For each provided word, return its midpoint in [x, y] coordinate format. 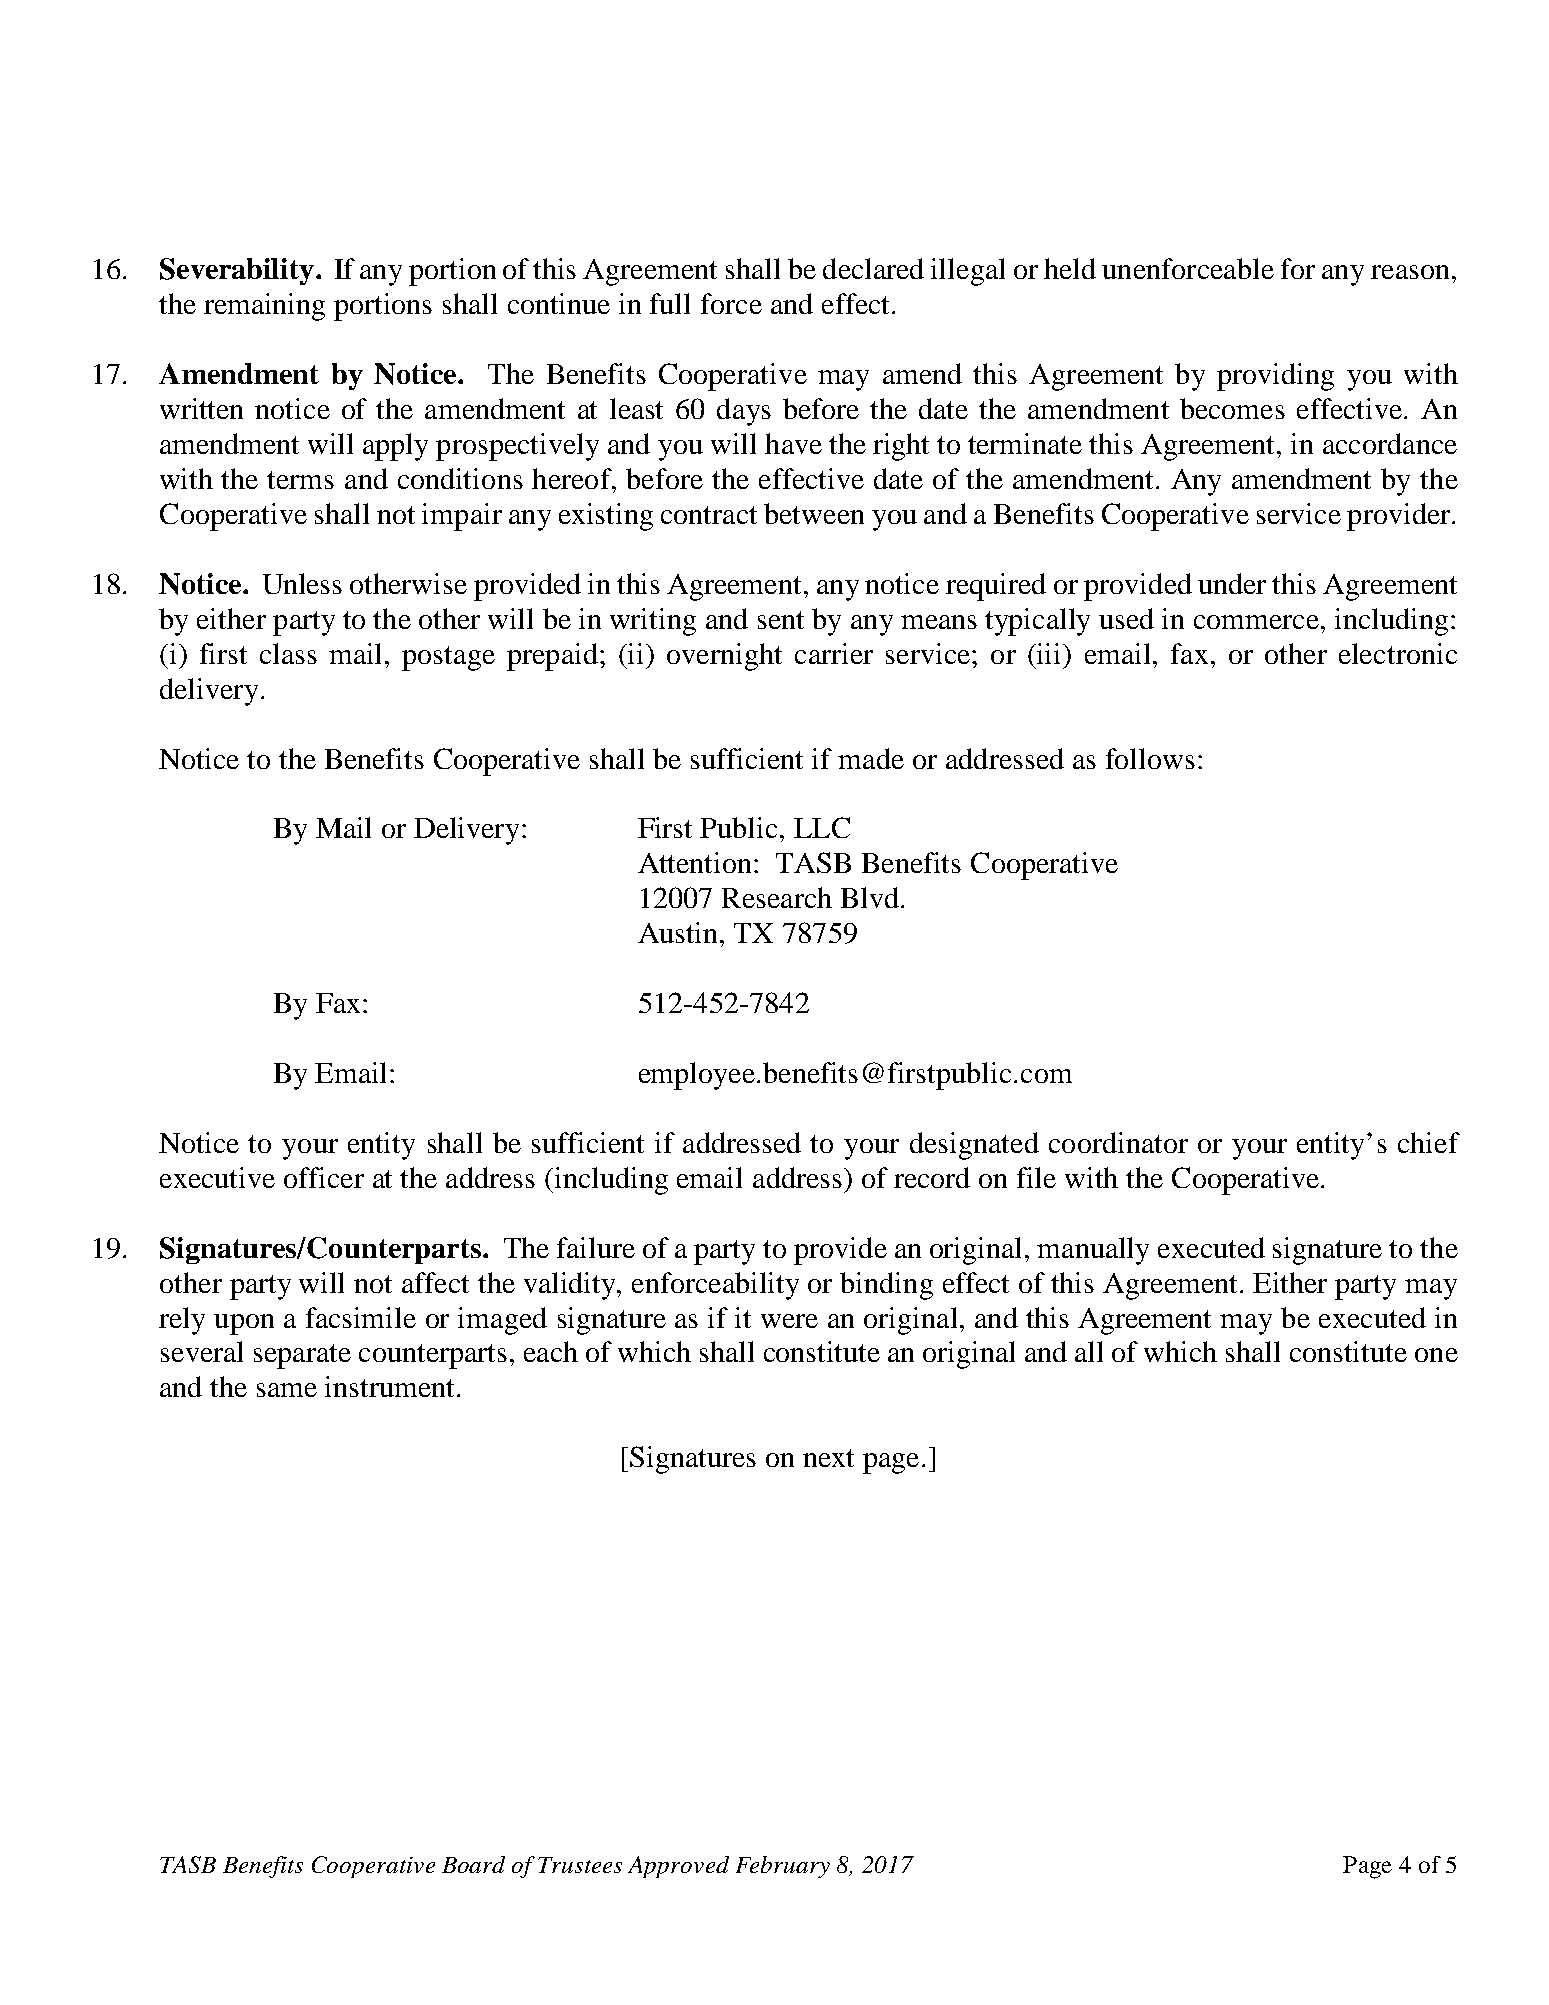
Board [473, 1864]
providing [1275, 377]
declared [873, 268]
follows [1150, 758]
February [783, 1867]
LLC [822, 827]
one [1436, 1355]
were [789, 1321]
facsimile [361, 1317]
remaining [264, 307]
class [288, 653]
